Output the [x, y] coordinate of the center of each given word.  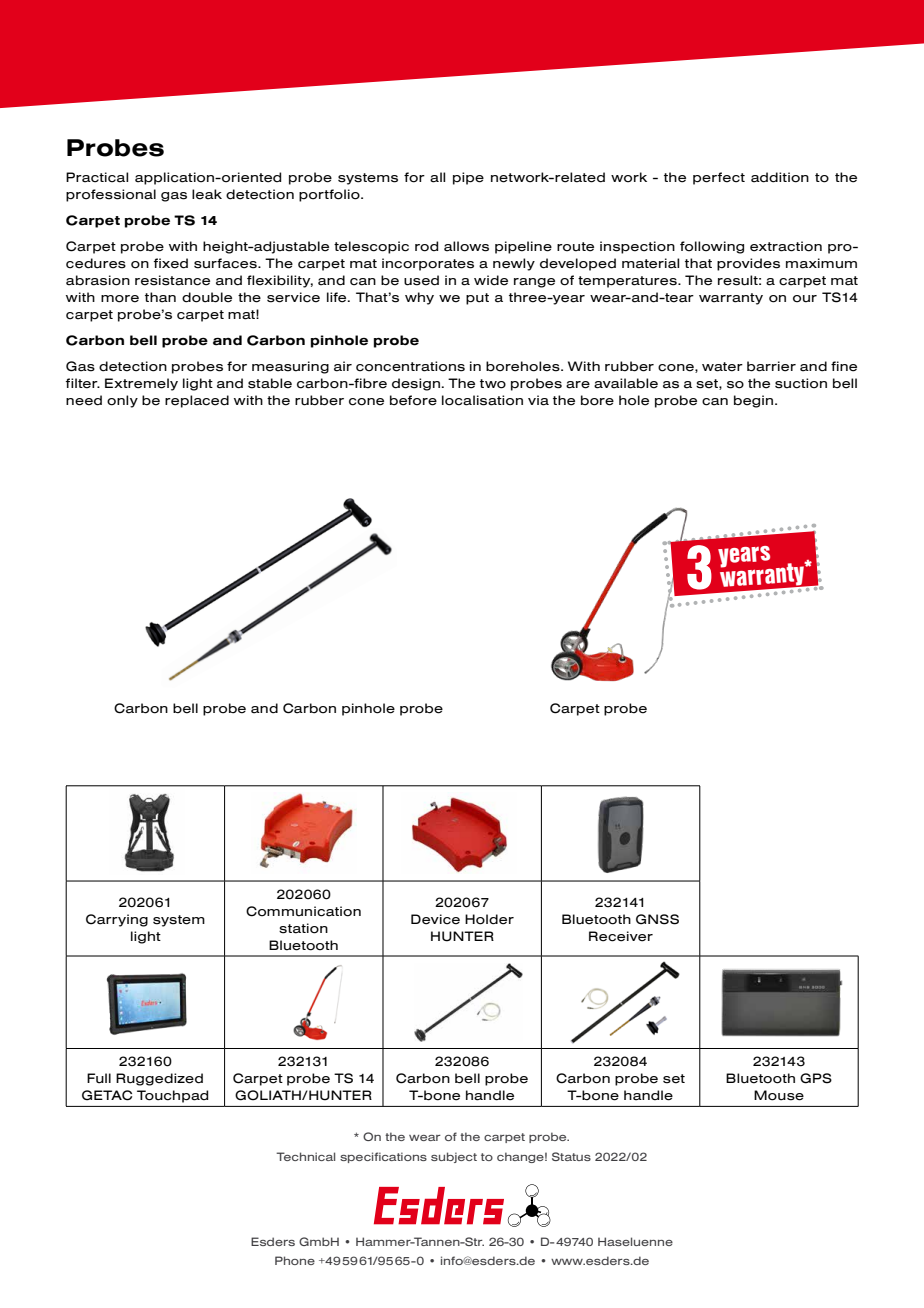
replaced [197, 401]
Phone [295, 1260]
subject [454, 1157]
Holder [489, 919]
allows [466, 246]
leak [207, 194]
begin [755, 401]
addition [780, 177]
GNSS [657, 919]
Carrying [117, 920]
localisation [482, 400]
